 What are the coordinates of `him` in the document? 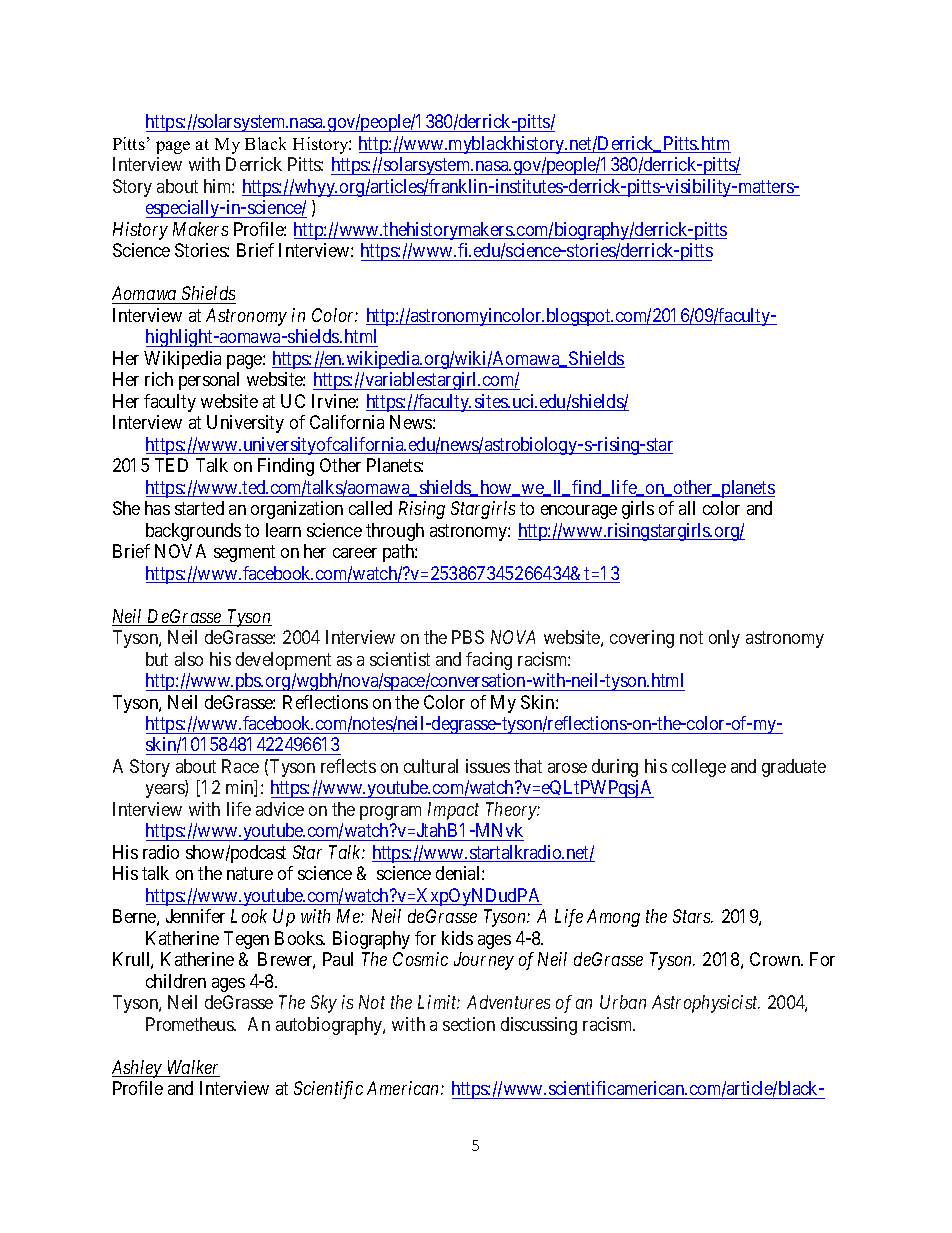 It's located at (219, 186).
